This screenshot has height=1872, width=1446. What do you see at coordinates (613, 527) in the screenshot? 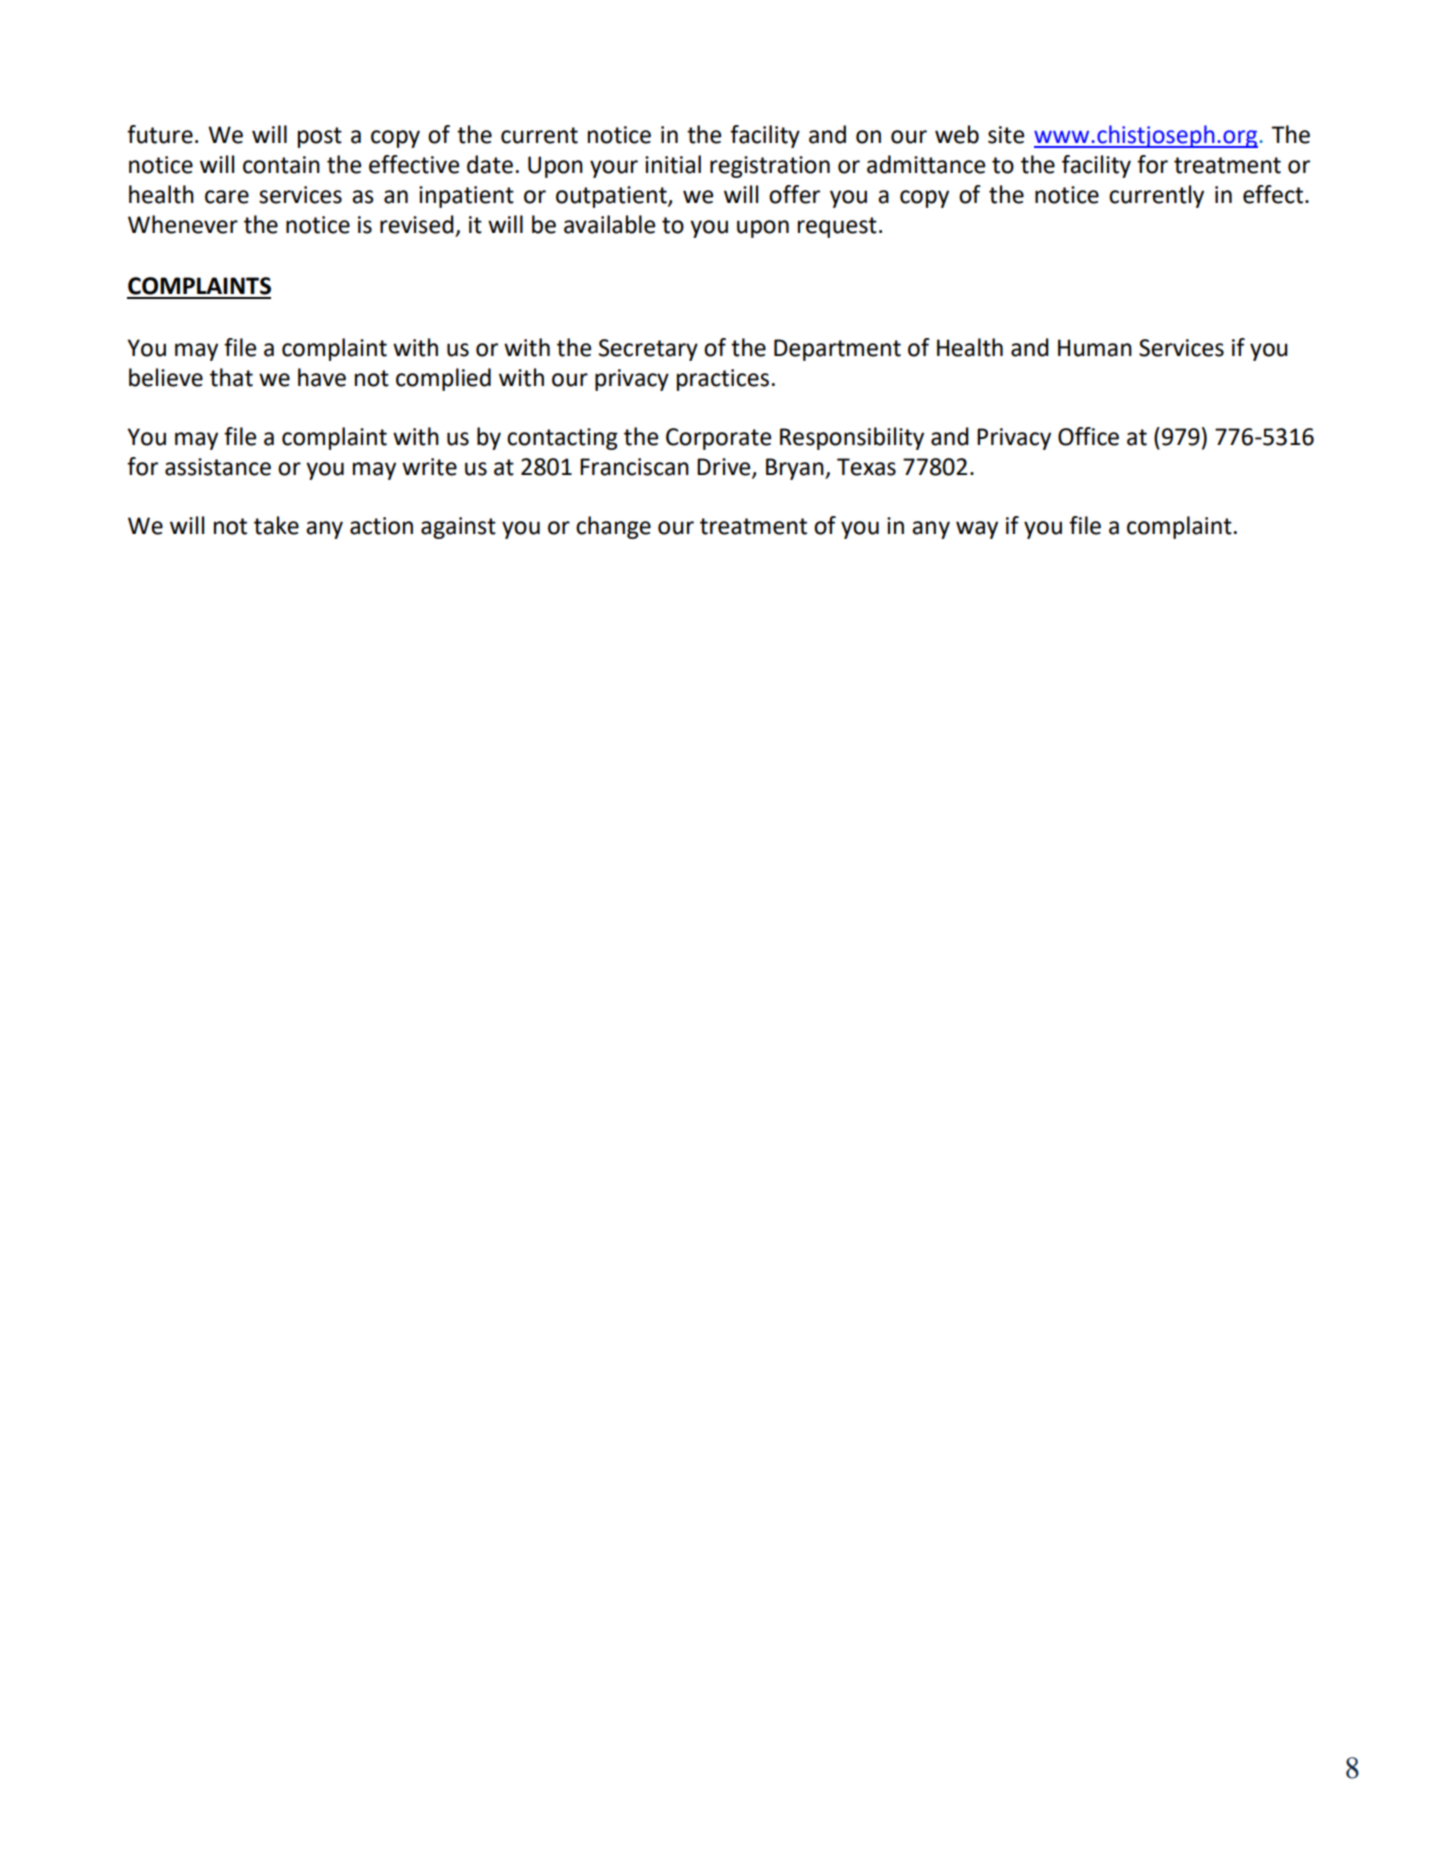
I see `change` at bounding box center [613, 527].
